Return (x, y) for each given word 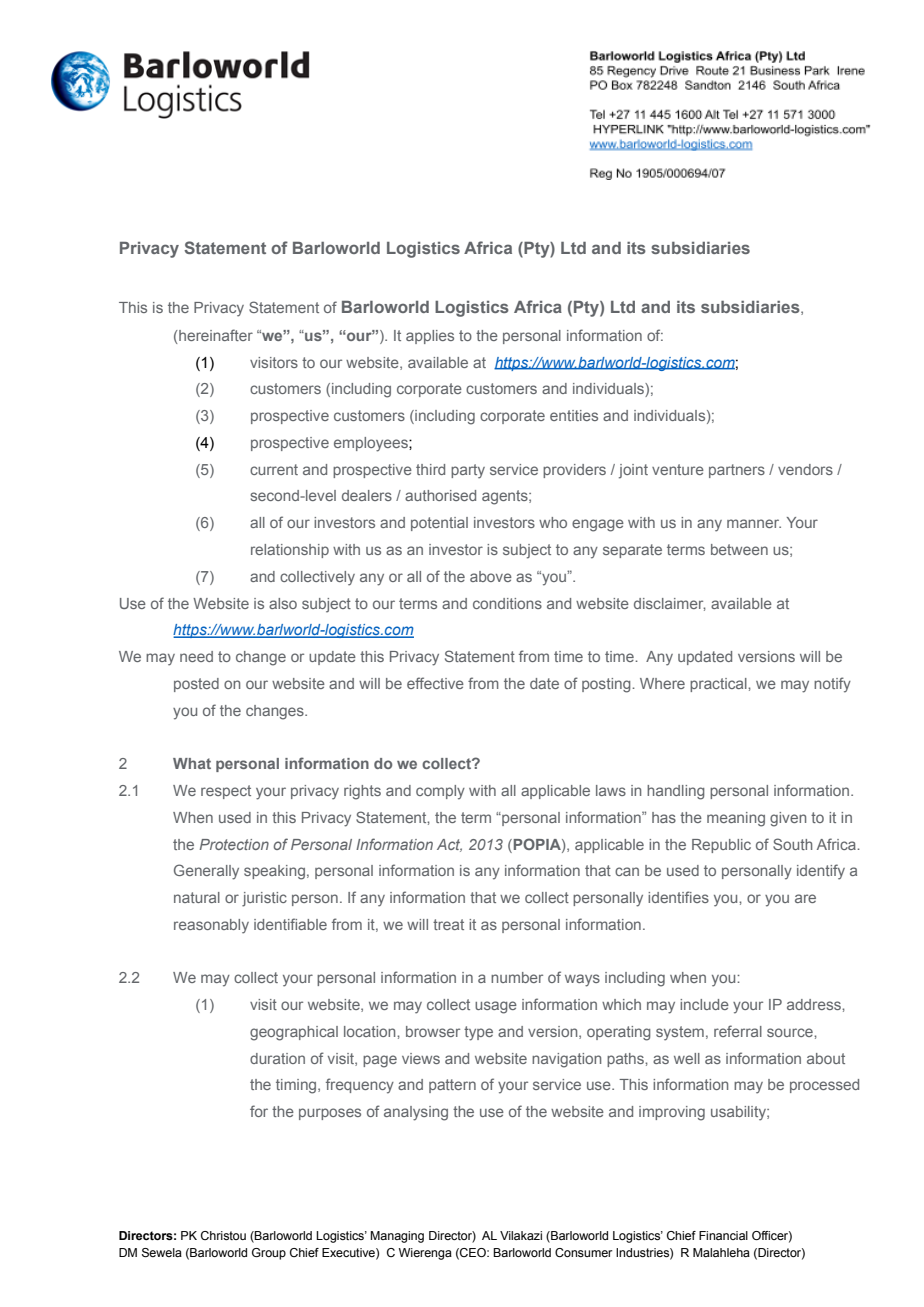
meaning (736, 819)
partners (737, 471)
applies (430, 337)
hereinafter (216, 335)
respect (226, 792)
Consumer (583, 1252)
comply (440, 792)
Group (269, 1254)
